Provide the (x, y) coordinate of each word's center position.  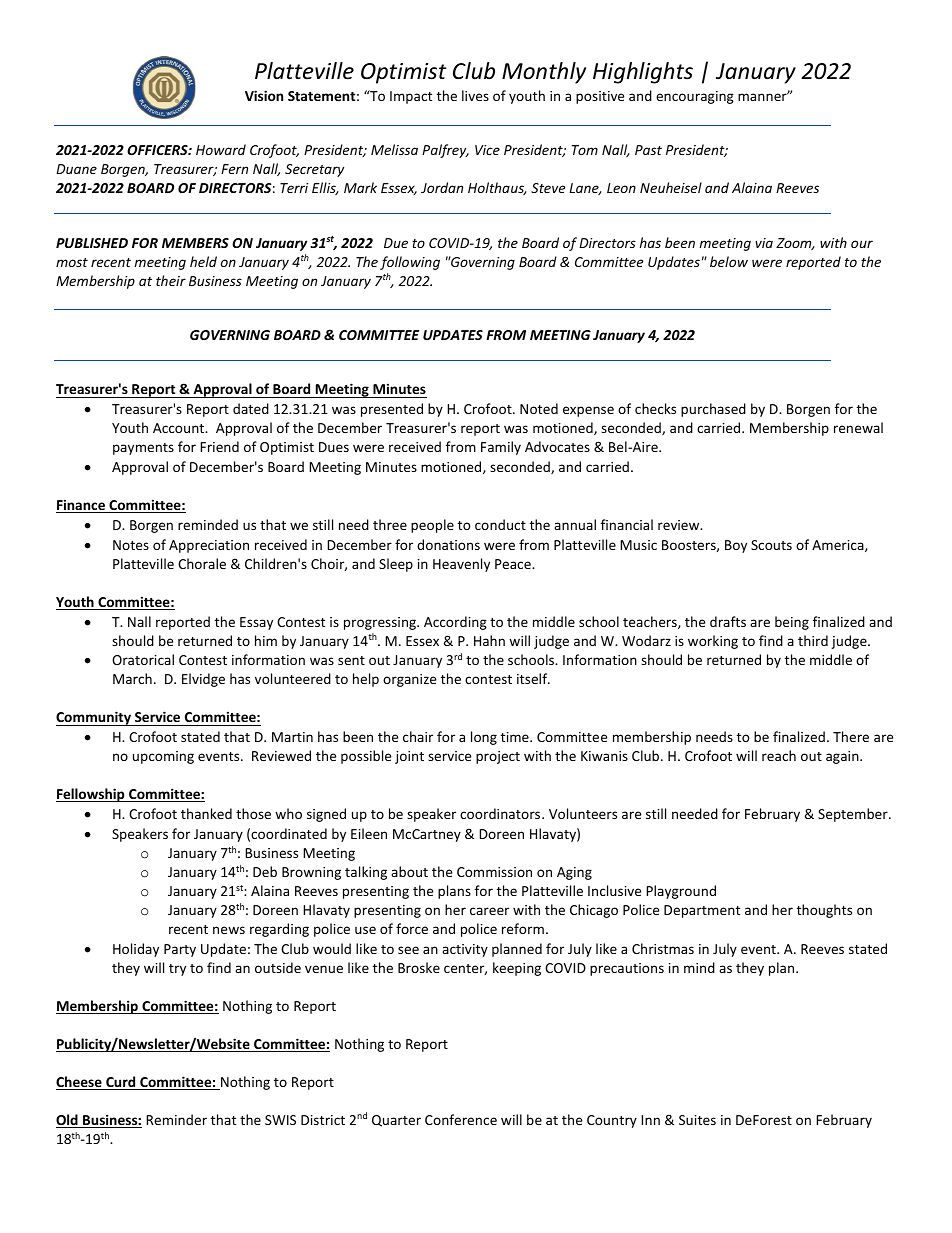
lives (475, 95)
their (171, 280)
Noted (539, 408)
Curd (121, 1083)
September (854, 815)
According (455, 623)
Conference (461, 1119)
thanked (206, 813)
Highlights (643, 73)
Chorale (202, 563)
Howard (221, 149)
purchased (713, 410)
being (792, 623)
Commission (494, 872)
